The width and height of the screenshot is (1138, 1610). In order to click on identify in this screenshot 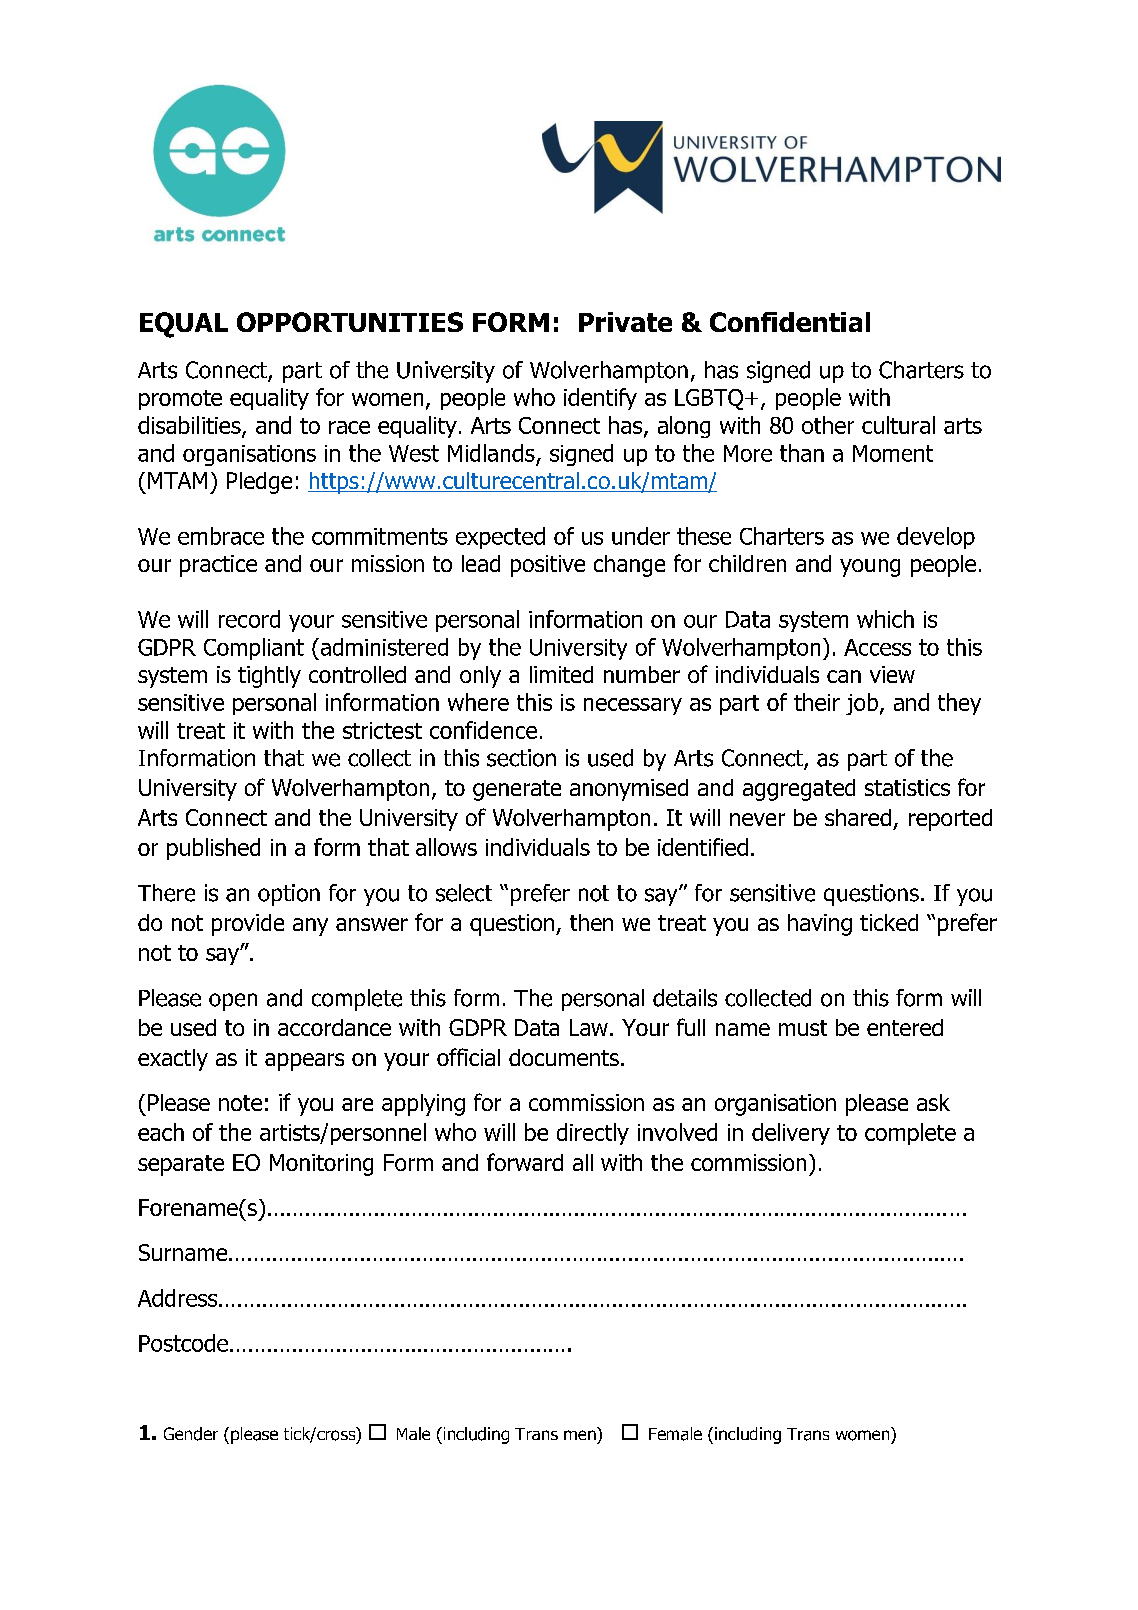, I will do `click(600, 399)`.
